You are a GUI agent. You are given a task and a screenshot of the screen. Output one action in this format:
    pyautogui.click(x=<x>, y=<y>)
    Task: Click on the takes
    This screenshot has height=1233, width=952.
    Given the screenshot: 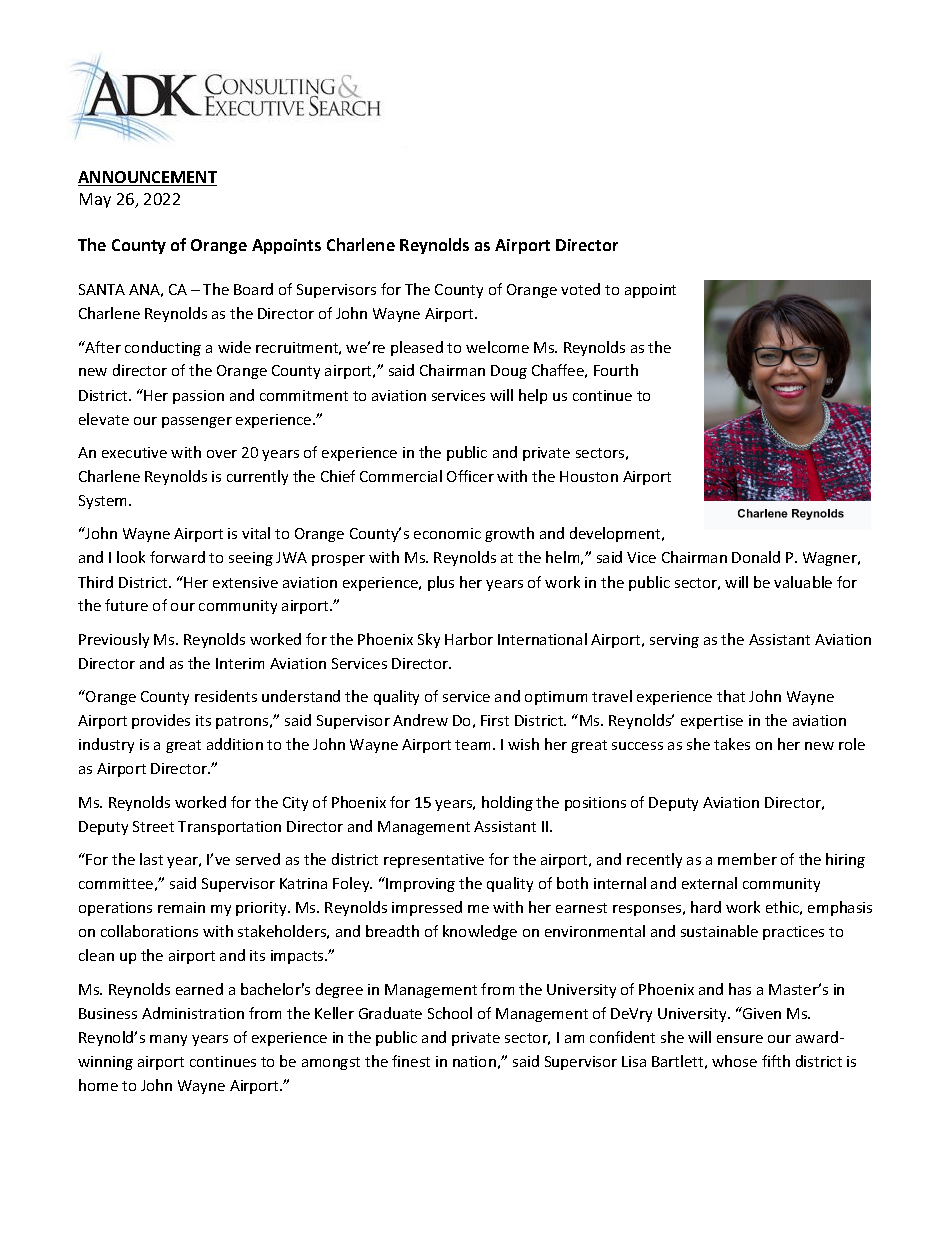 What is the action you would take?
    pyautogui.click(x=732, y=744)
